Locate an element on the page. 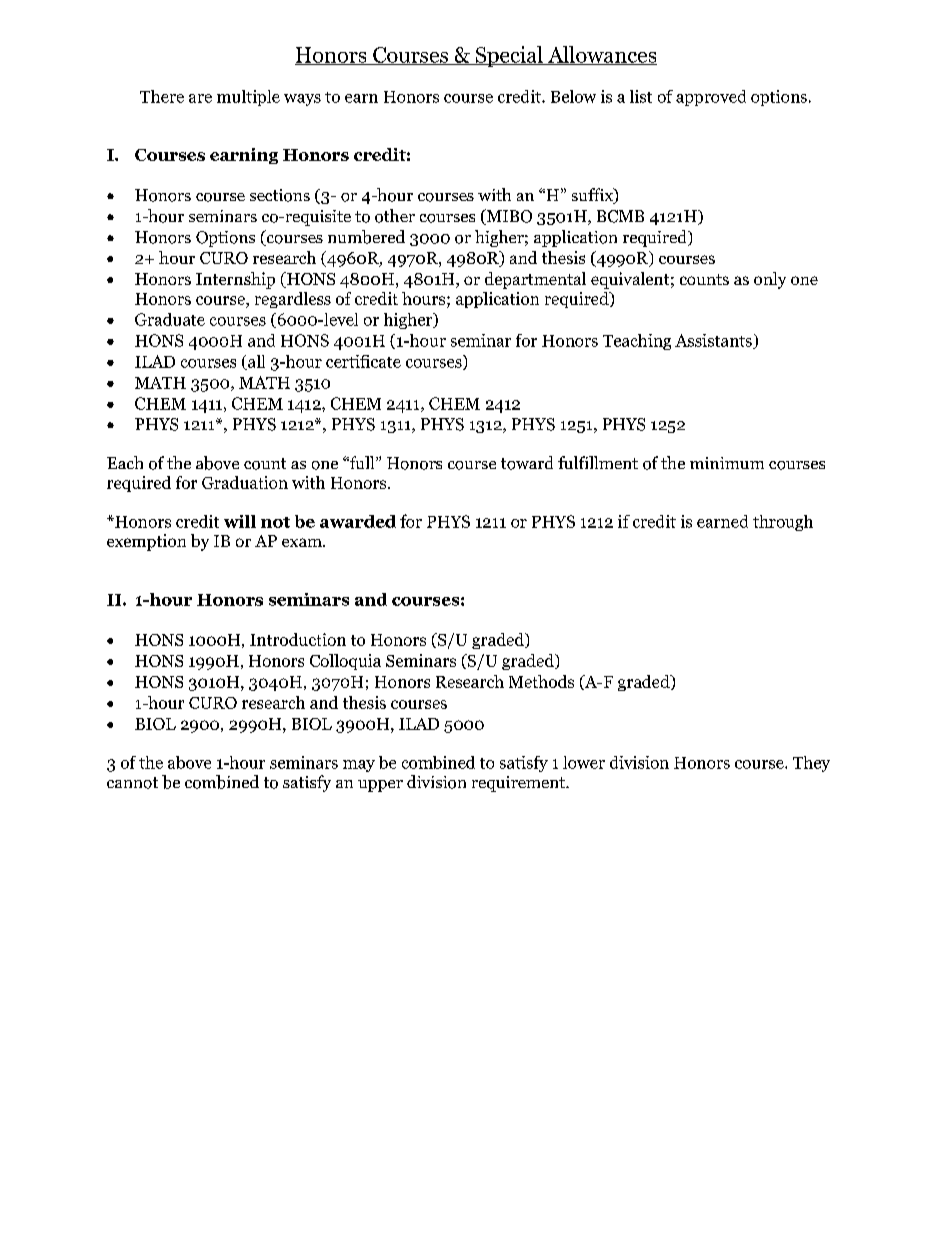 This page has height=1233, width=952. approved is located at coordinates (711, 98).
